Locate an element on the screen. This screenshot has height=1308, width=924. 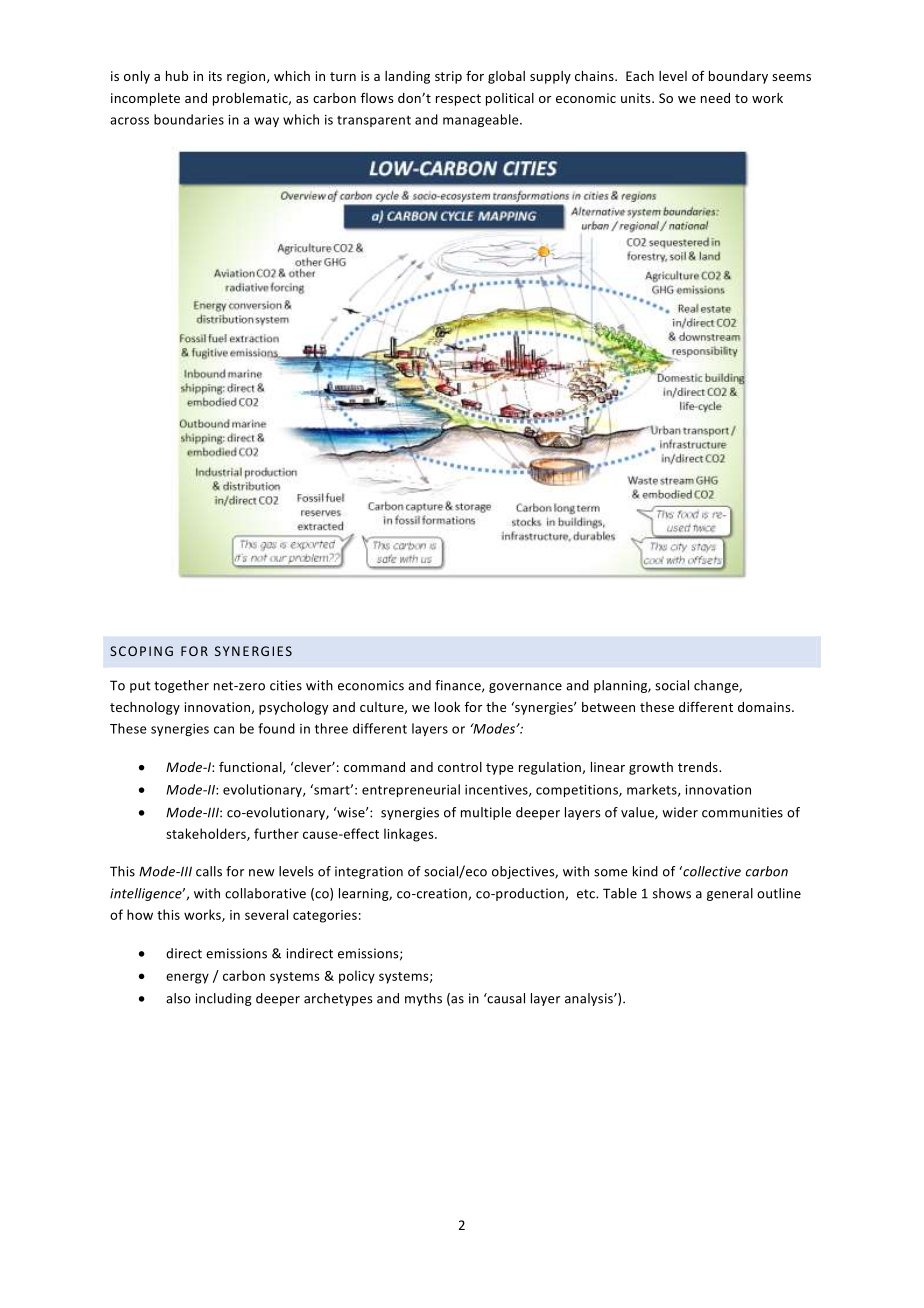
domains is located at coordinates (765, 707).
